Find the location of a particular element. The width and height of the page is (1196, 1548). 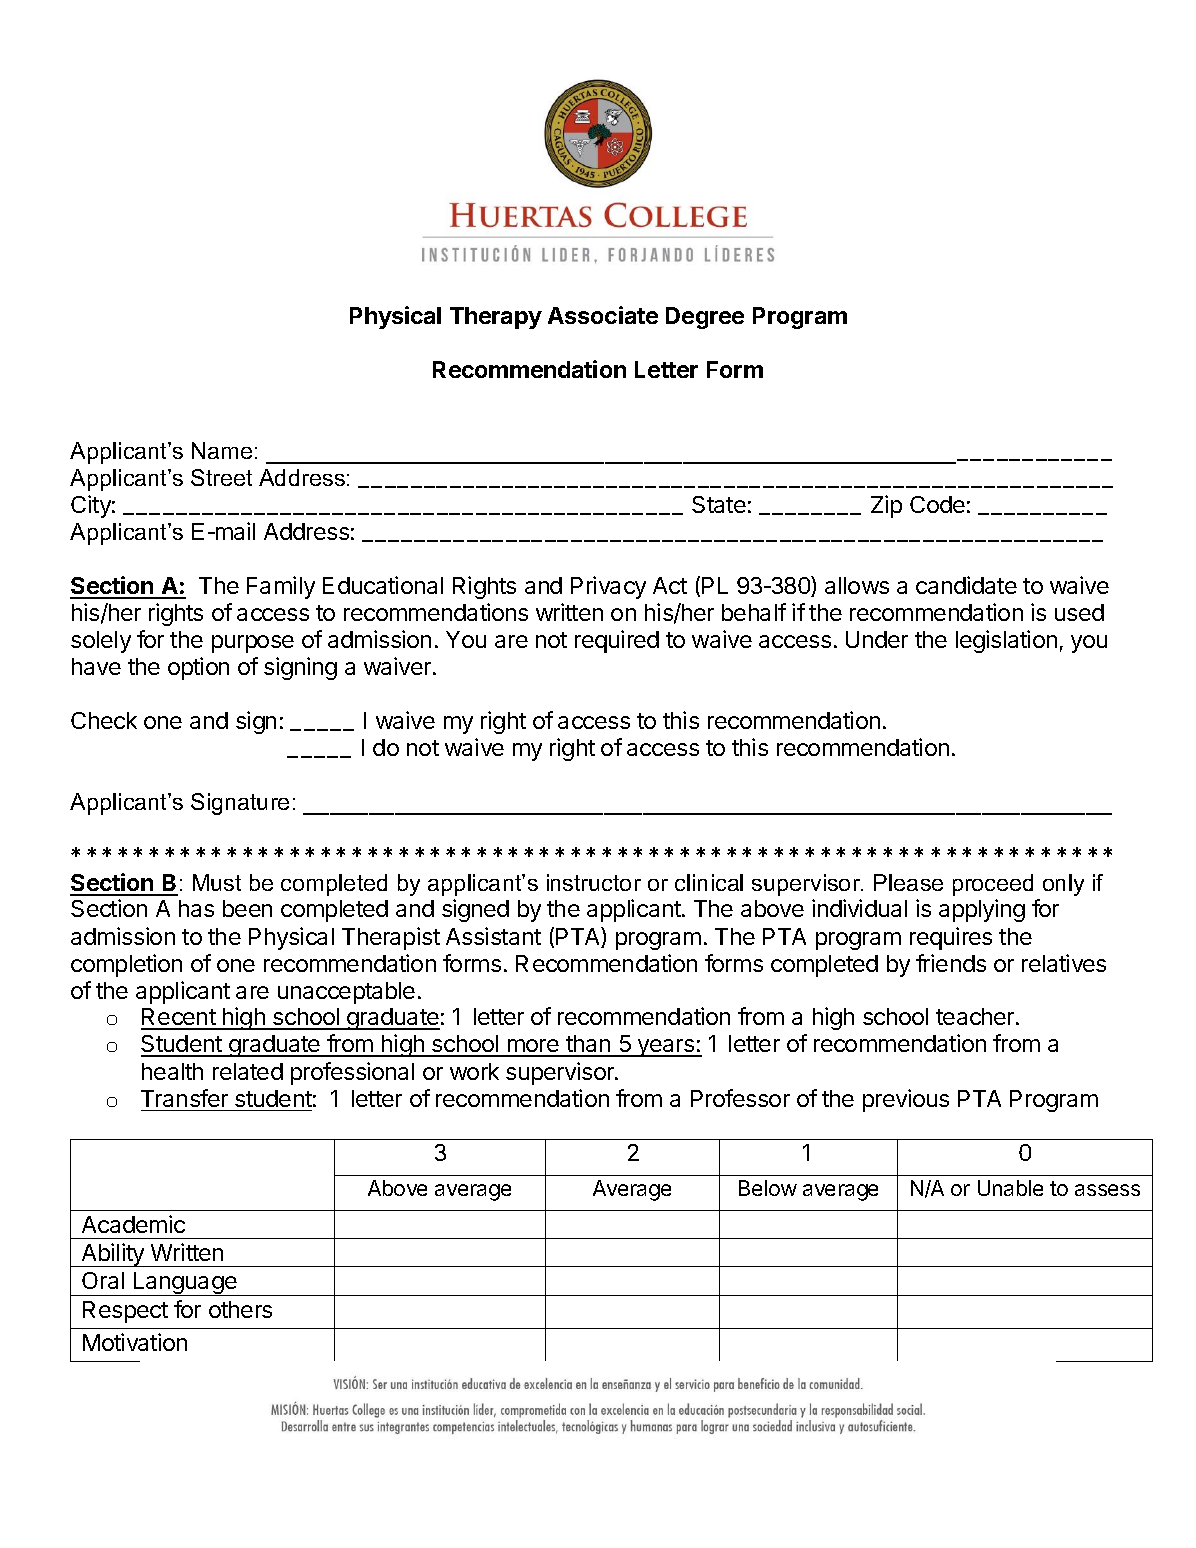

Degree is located at coordinates (705, 318).
